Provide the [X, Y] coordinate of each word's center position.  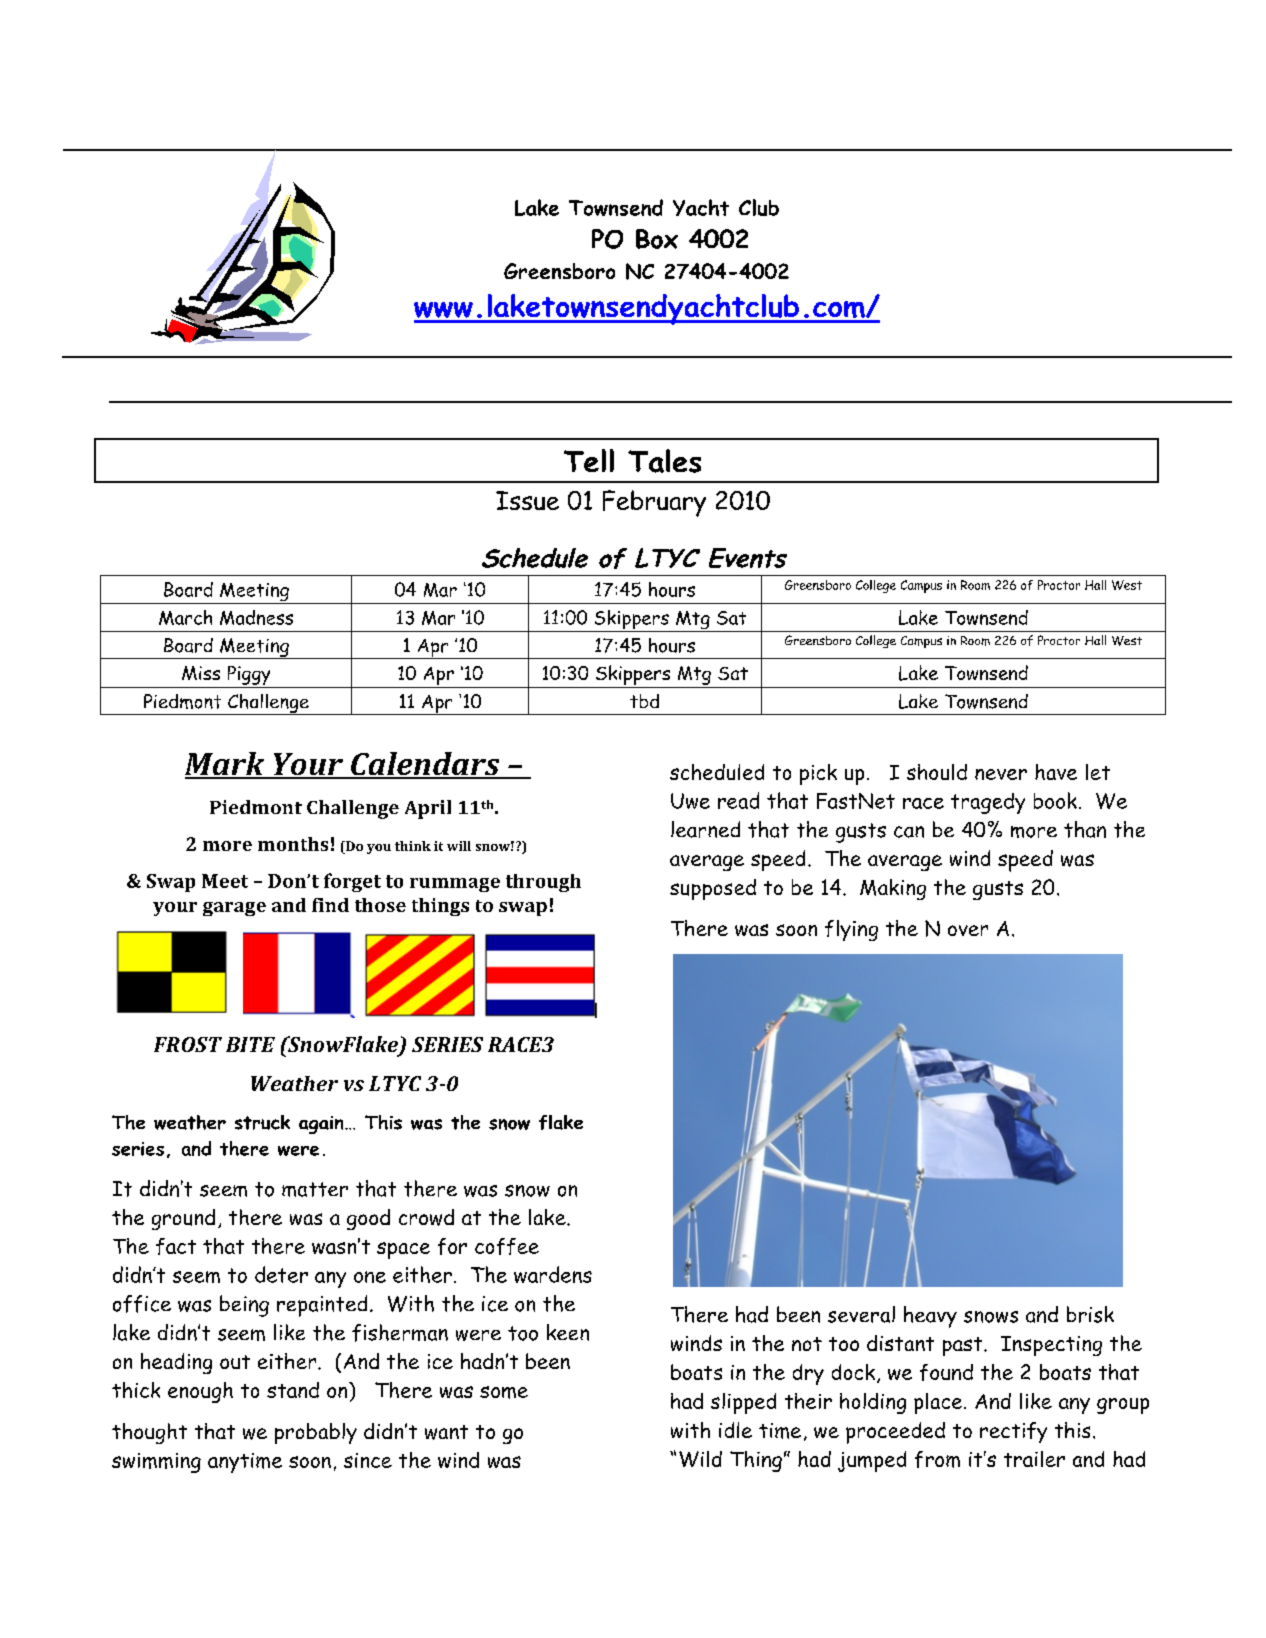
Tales [664, 461]
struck [262, 1122]
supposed [713, 889]
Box [657, 239]
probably [316, 1433]
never [1001, 774]
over [968, 930]
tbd [644, 701]
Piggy [249, 675]
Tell [589, 460]
